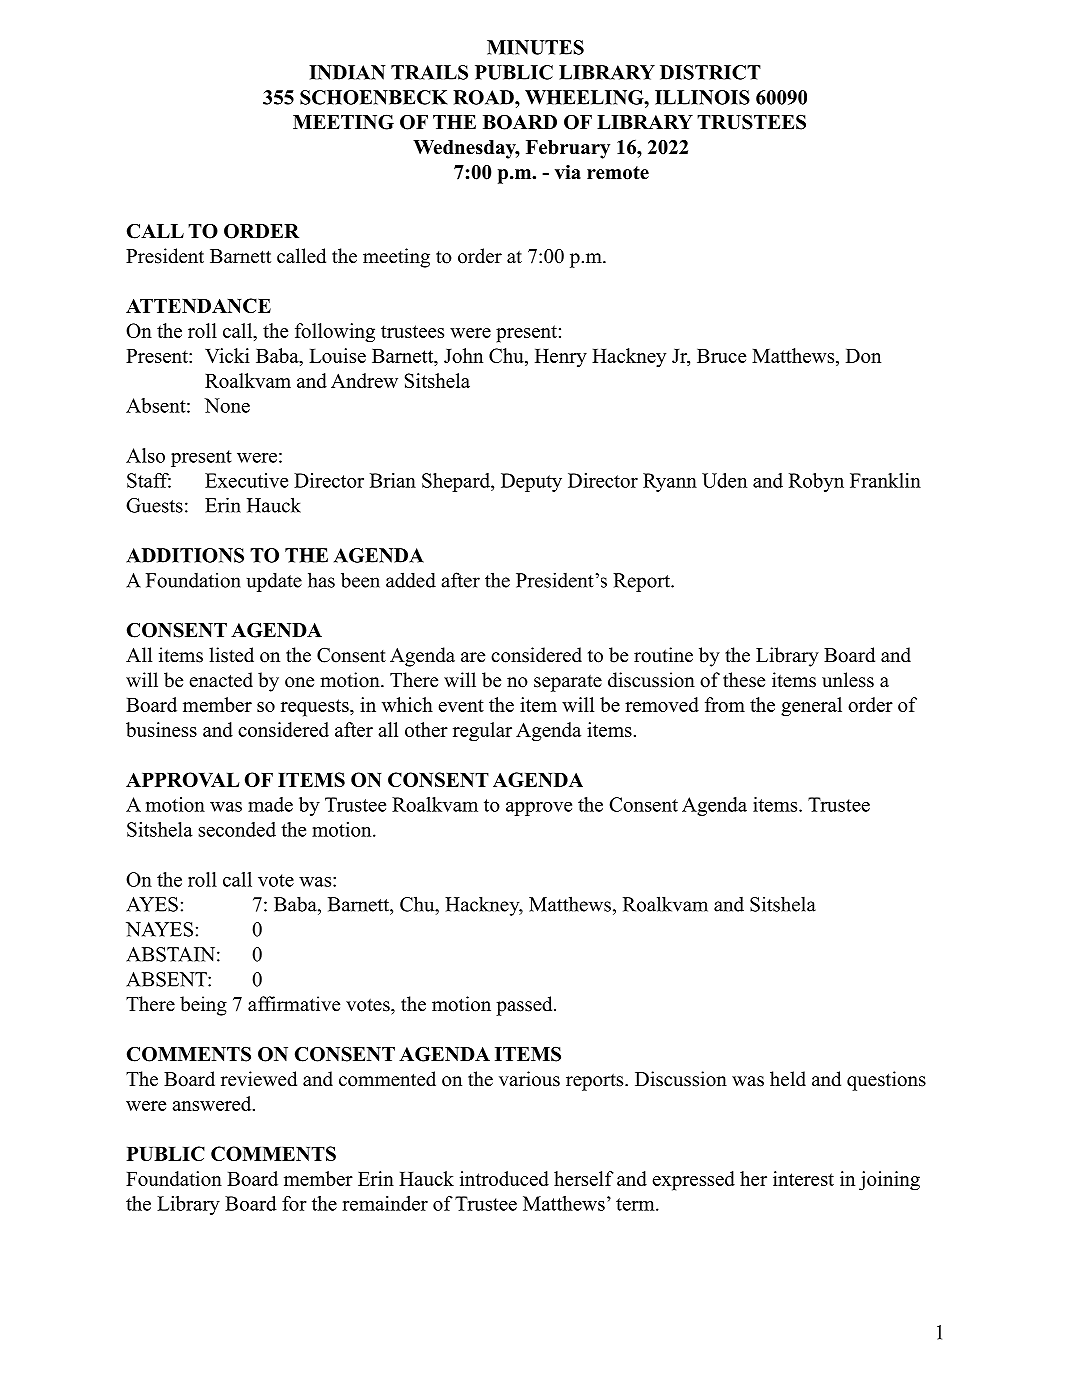 The width and height of the document is (1071, 1386). What do you see at coordinates (811, 707) in the document?
I see `general` at bounding box center [811, 707].
